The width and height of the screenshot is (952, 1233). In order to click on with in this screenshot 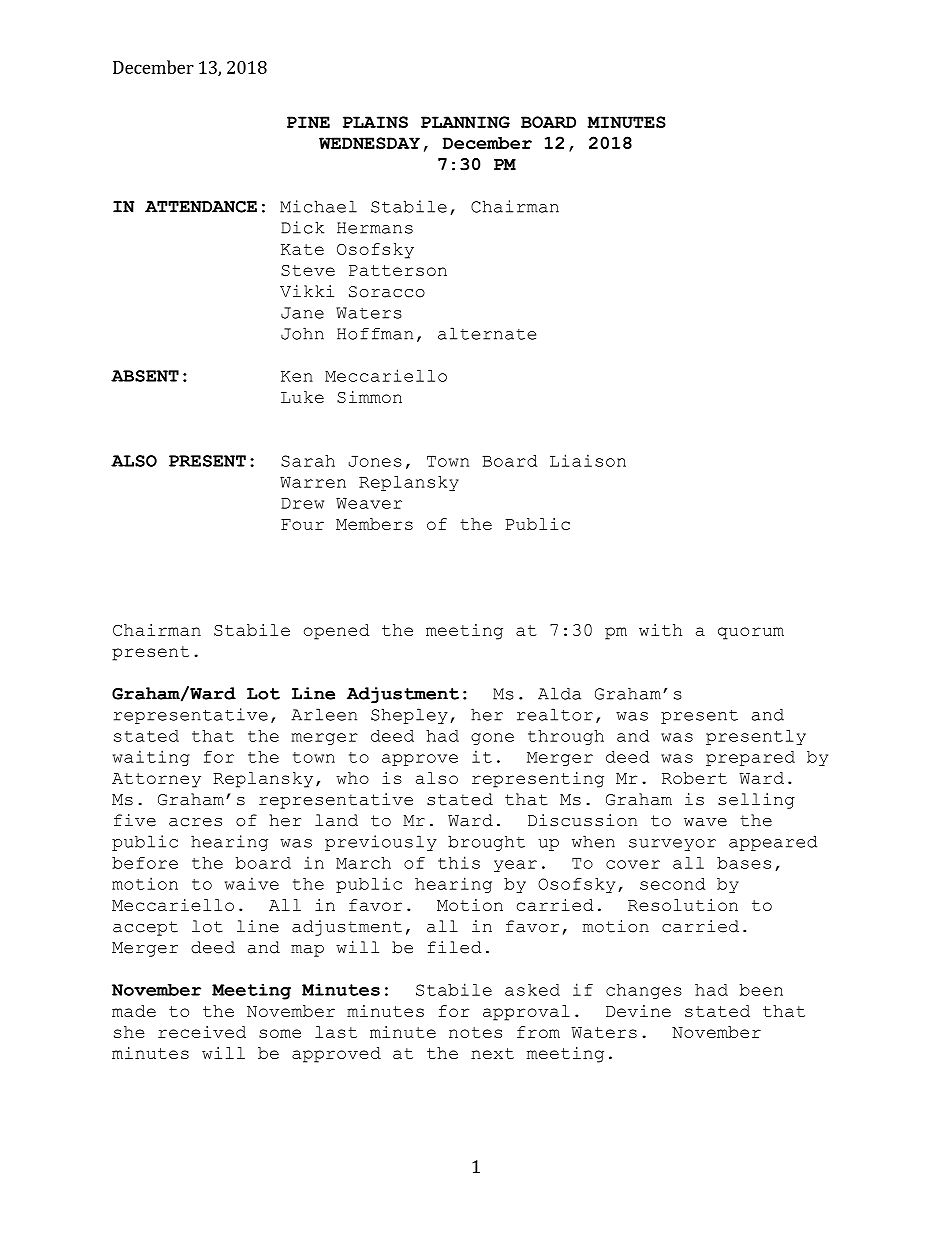, I will do `click(660, 630)`.
